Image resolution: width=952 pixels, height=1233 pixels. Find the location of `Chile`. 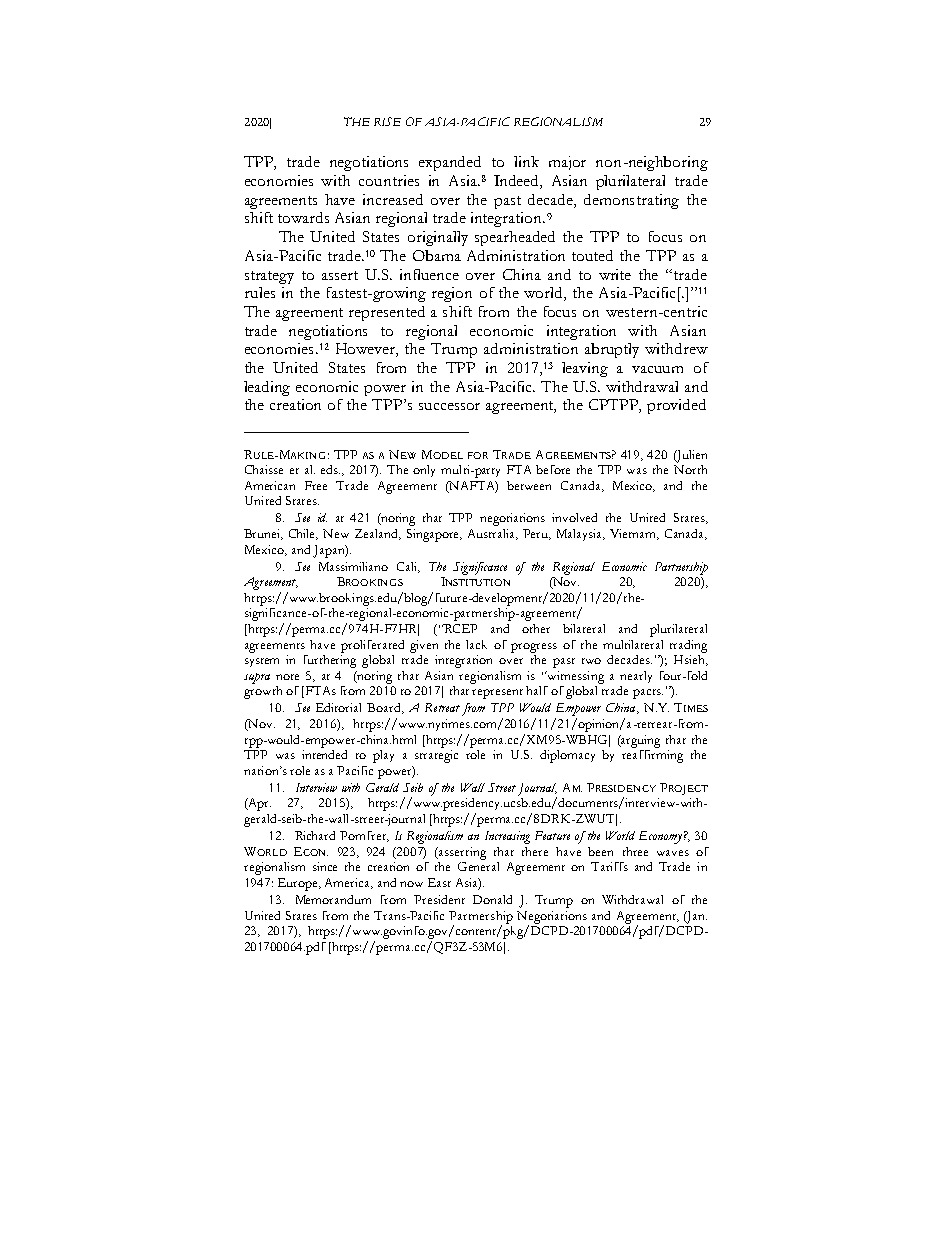

Chile is located at coordinates (303, 534).
